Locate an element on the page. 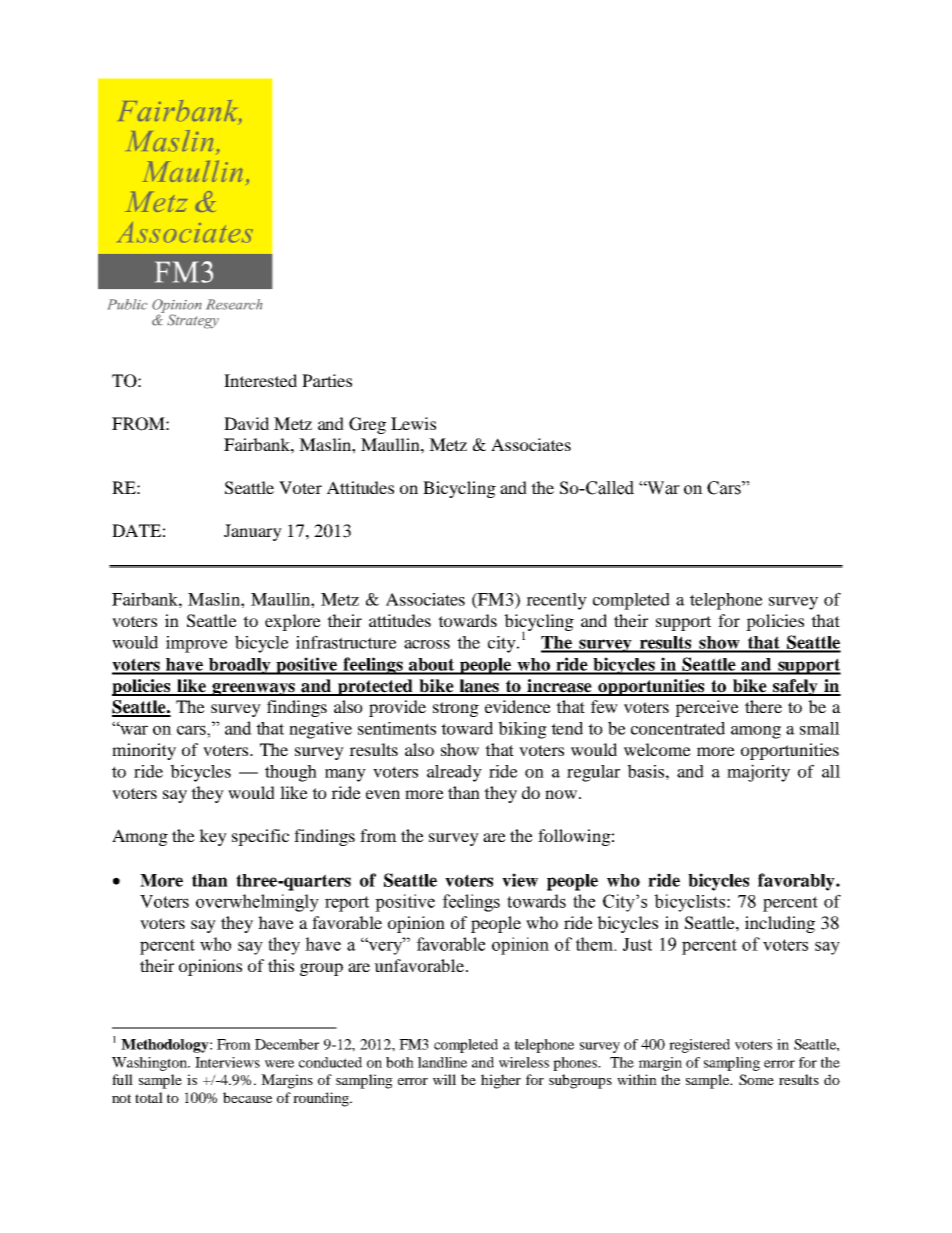  including is located at coordinates (780, 924).
